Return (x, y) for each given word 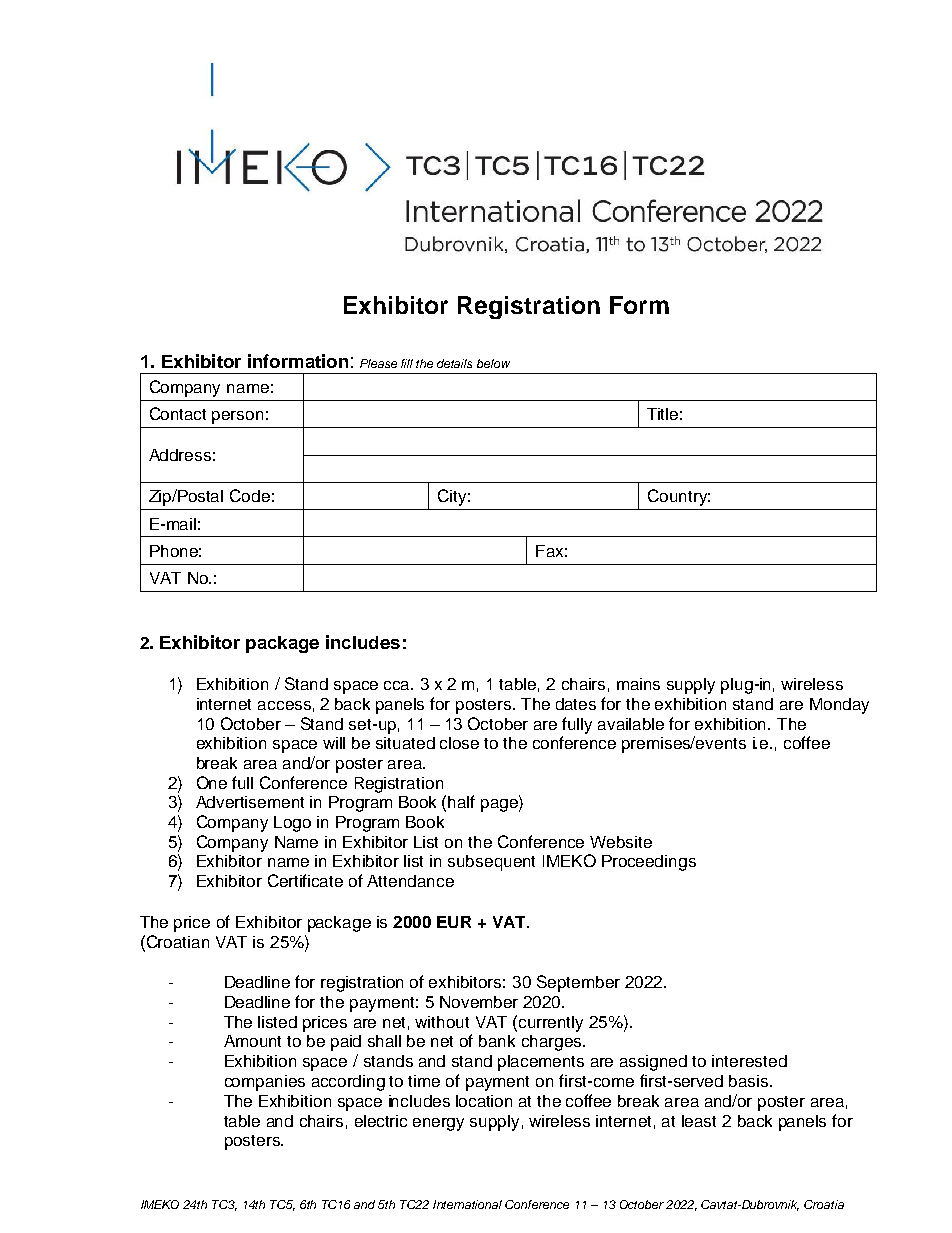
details (454, 363)
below (493, 363)
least (699, 1121)
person (237, 417)
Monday (839, 706)
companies (265, 1083)
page (500, 805)
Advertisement (250, 802)
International (467, 1204)
